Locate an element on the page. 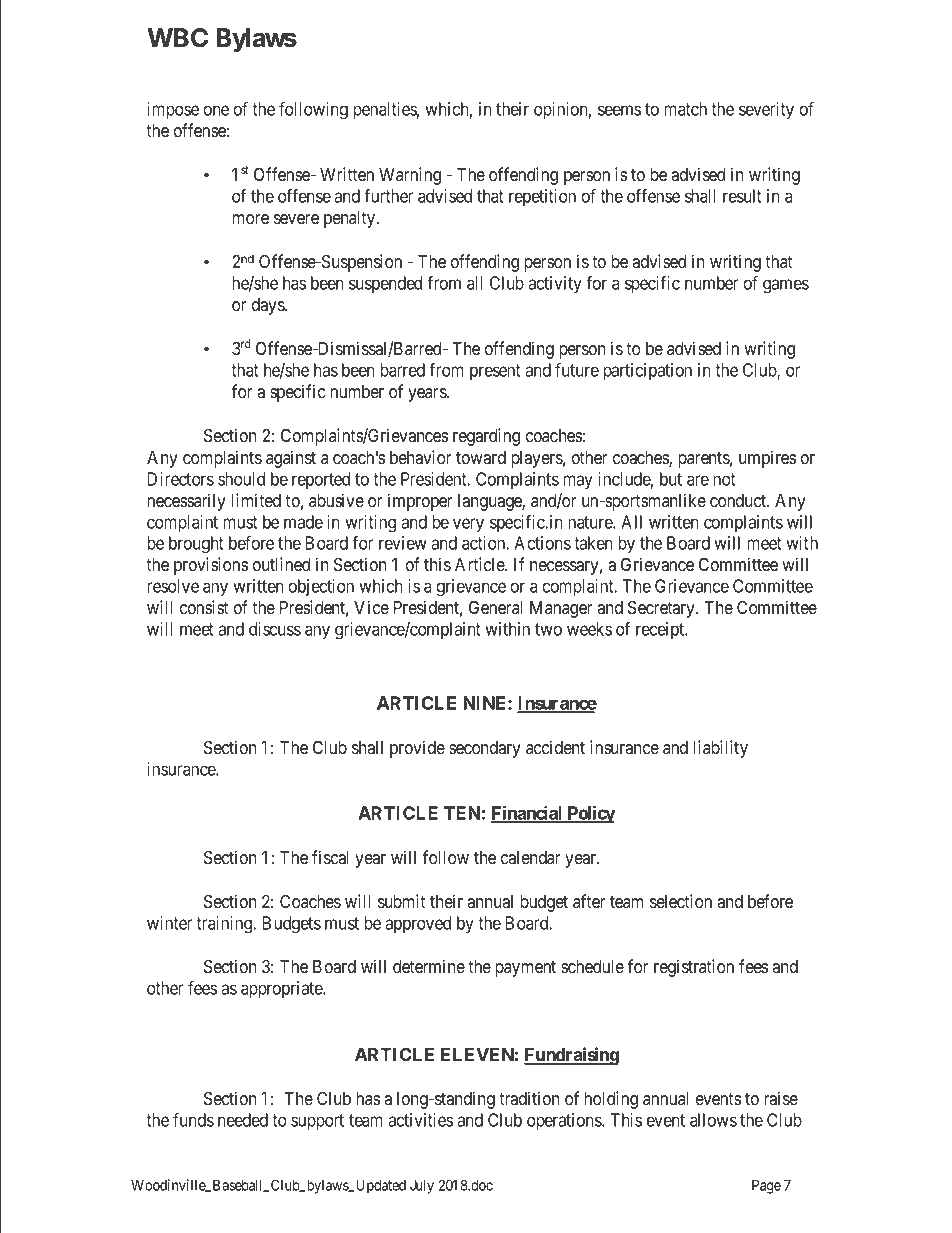 The image size is (952, 1233). days is located at coordinates (269, 306).
